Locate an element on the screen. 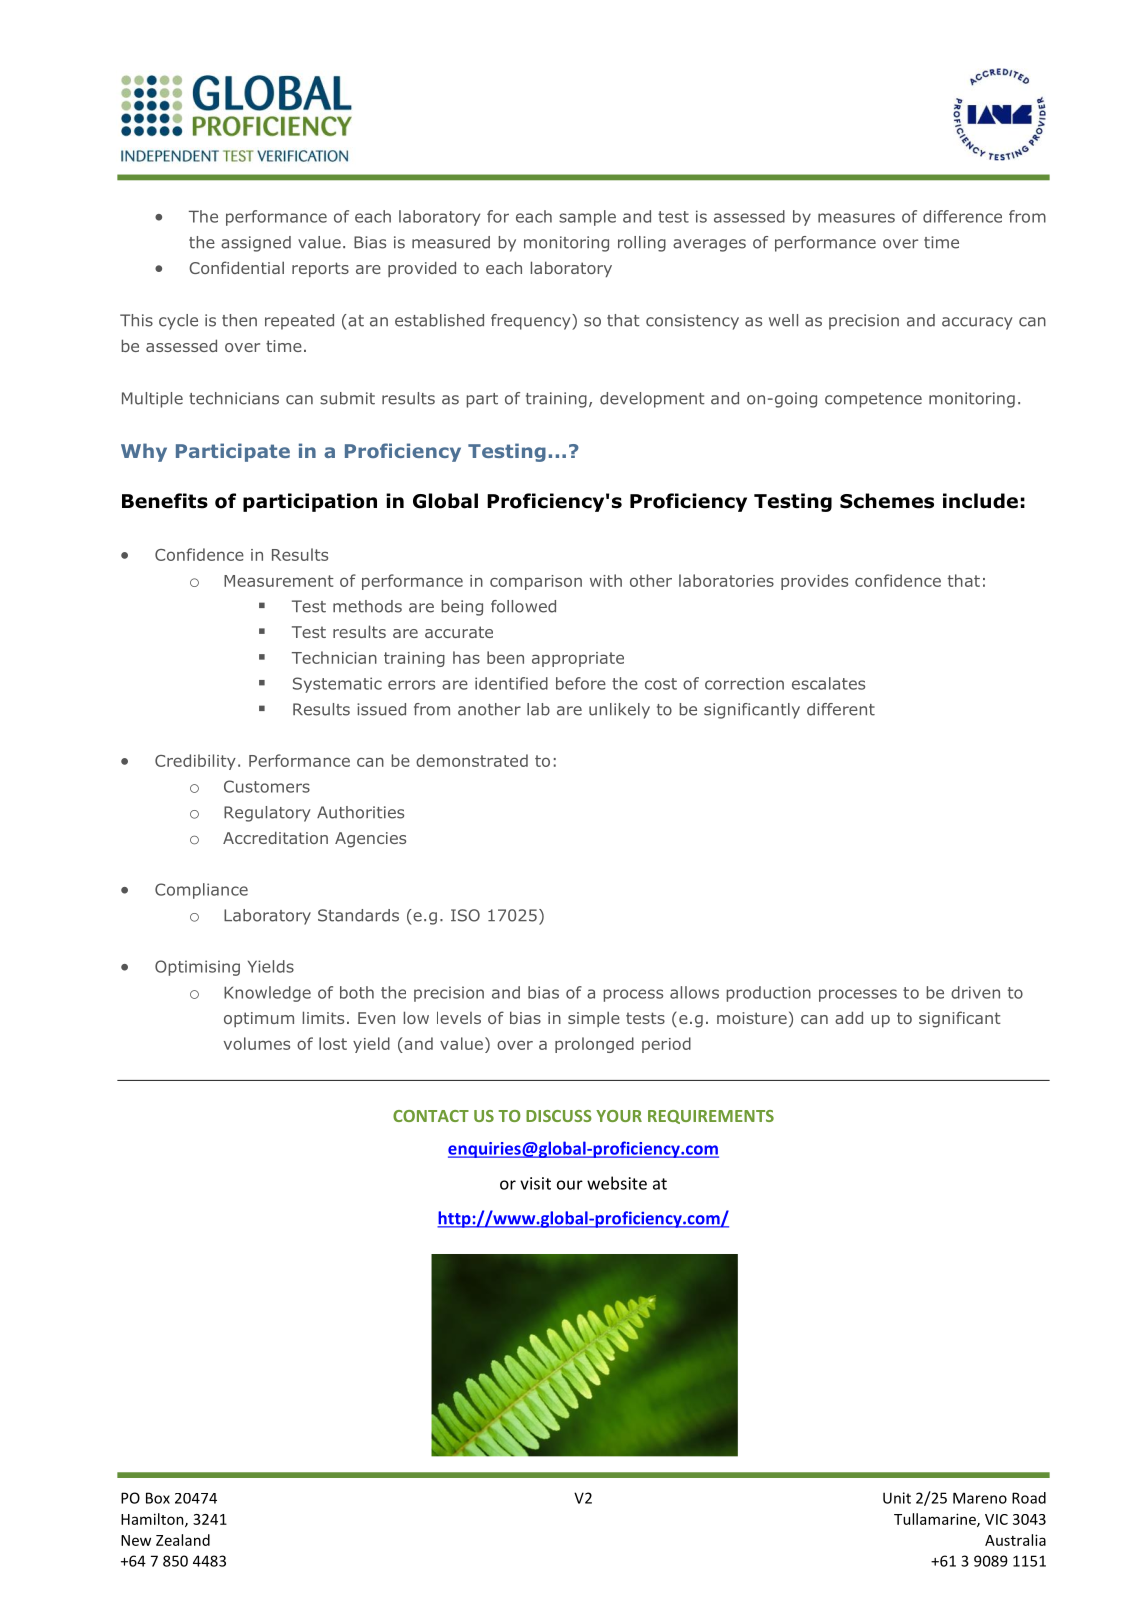 This screenshot has height=1605, width=1135. add is located at coordinates (849, 1017).
